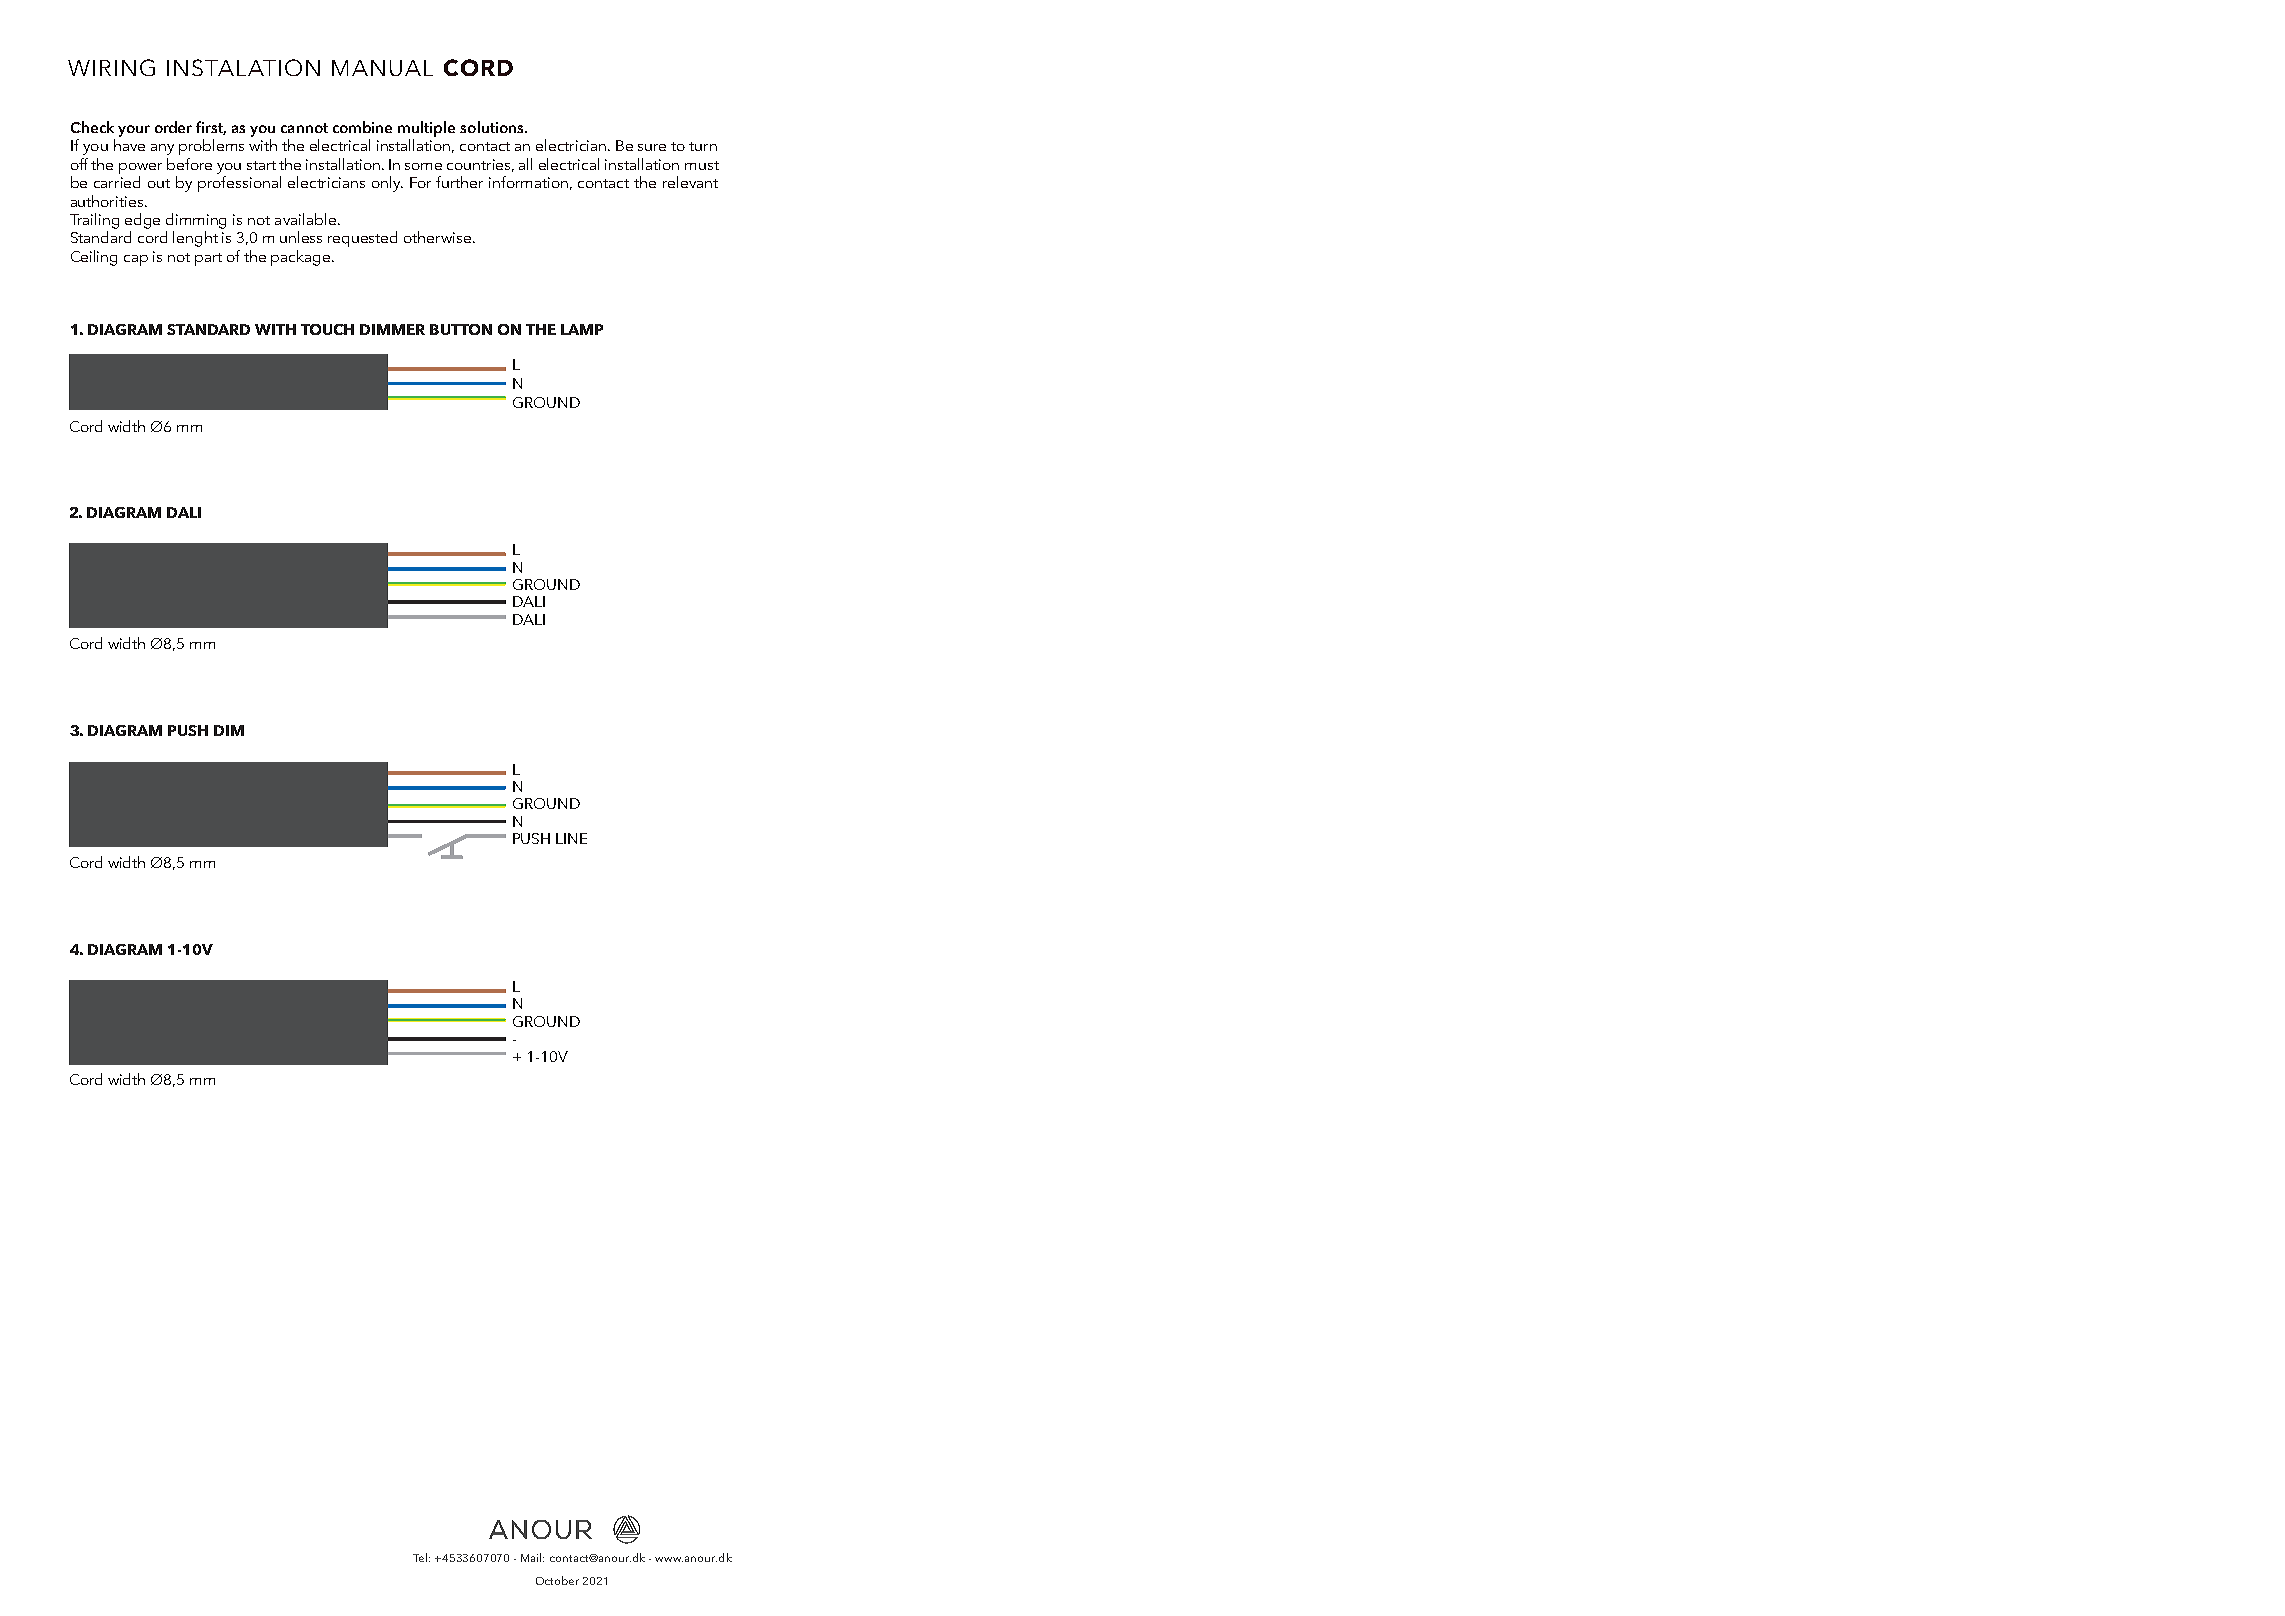  I want to click on combine, so click(362, 127).
